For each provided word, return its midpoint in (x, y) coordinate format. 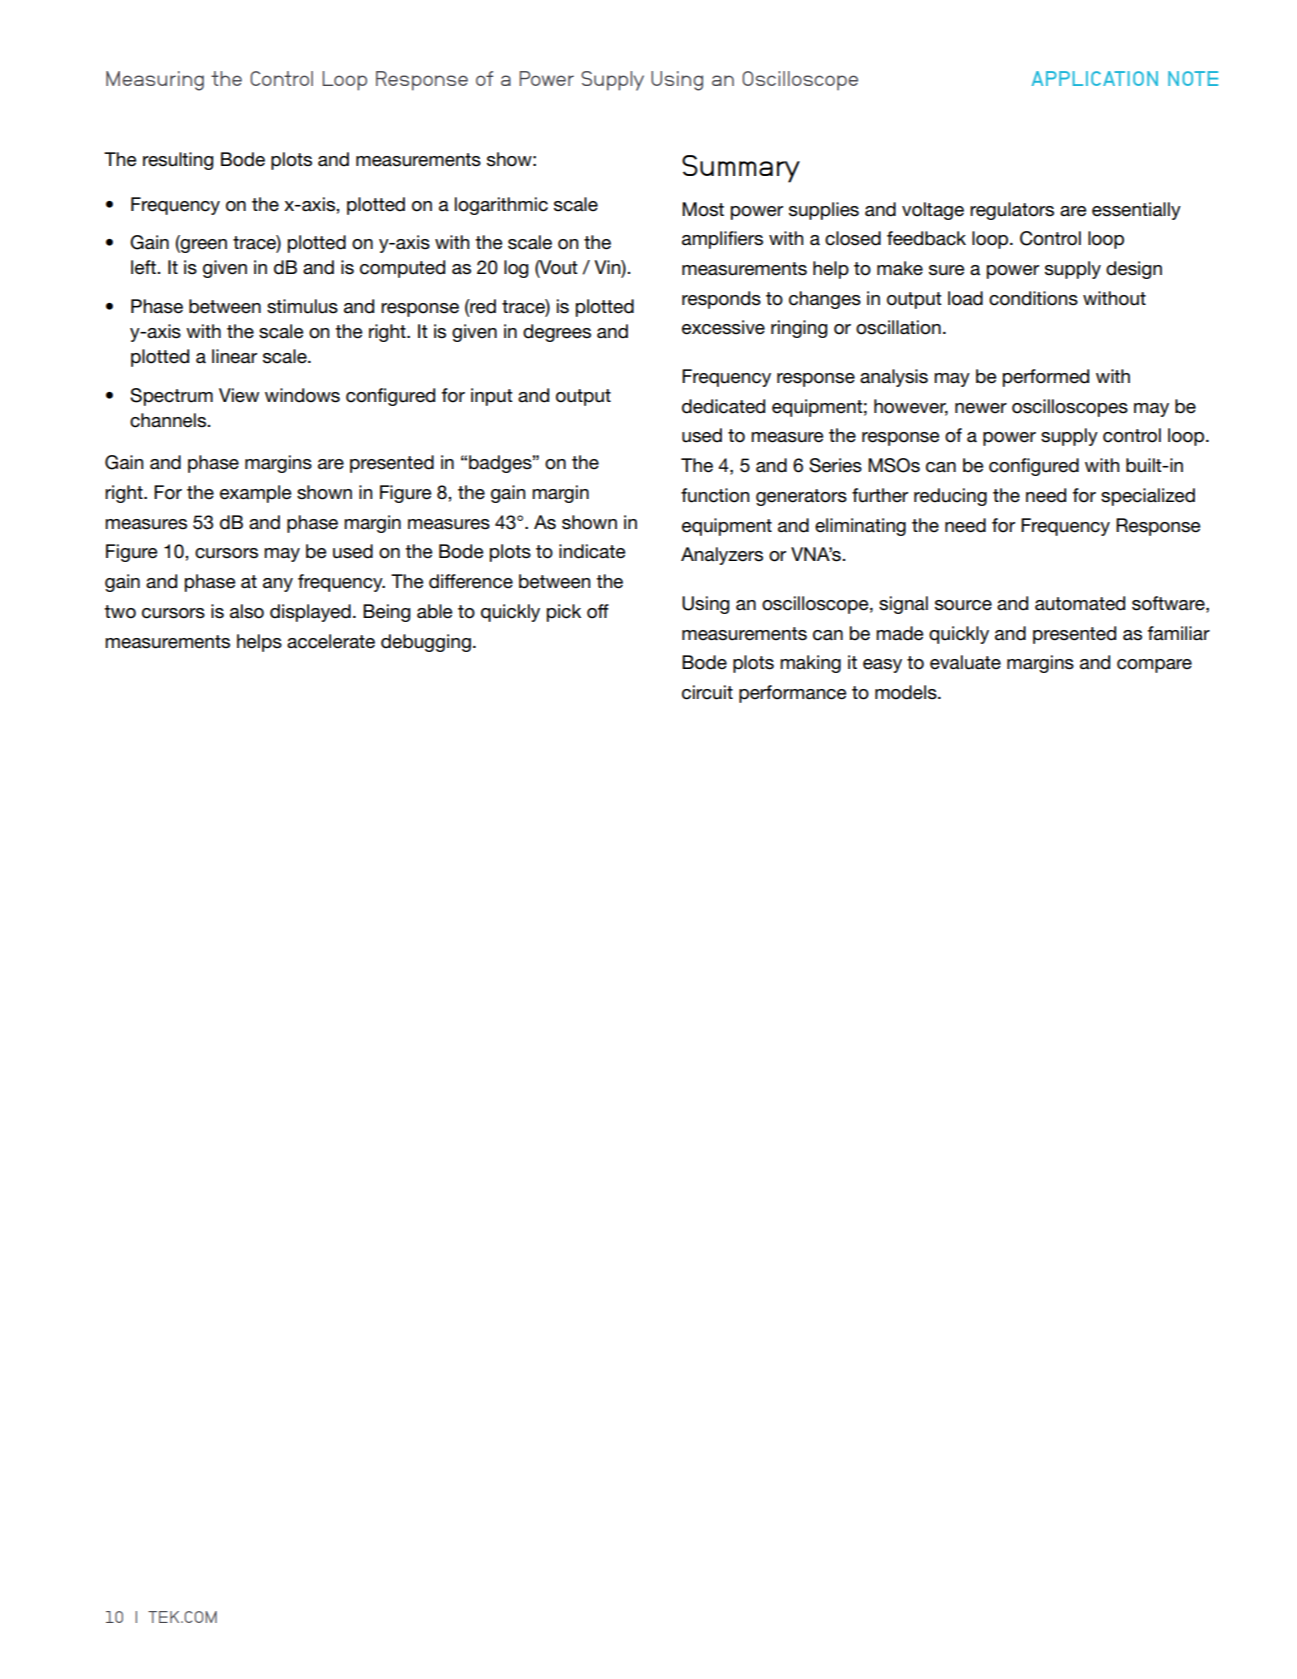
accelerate (331, 641)
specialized (1148, 497)
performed (1046, 378)
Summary (741, 169)
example (255, 494)
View (239, 395)
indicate (592, 551)
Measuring (155, 81)
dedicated (723, 406)
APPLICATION (1095, 78)
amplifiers (722, 240)
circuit (707, 692)
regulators (1012, 211)
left (144, 267)
